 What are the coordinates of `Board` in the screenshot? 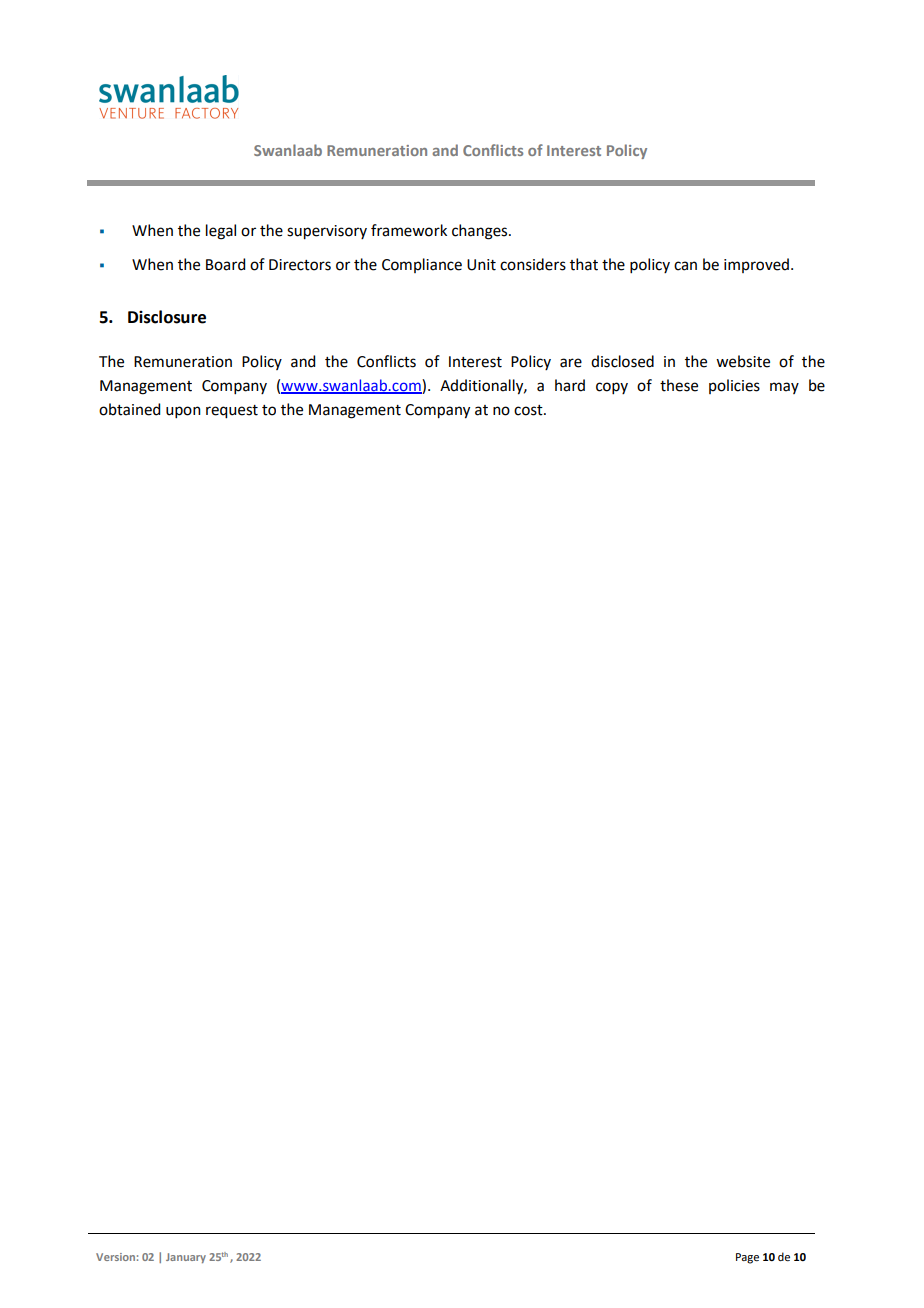 It's located at (225, 264).
